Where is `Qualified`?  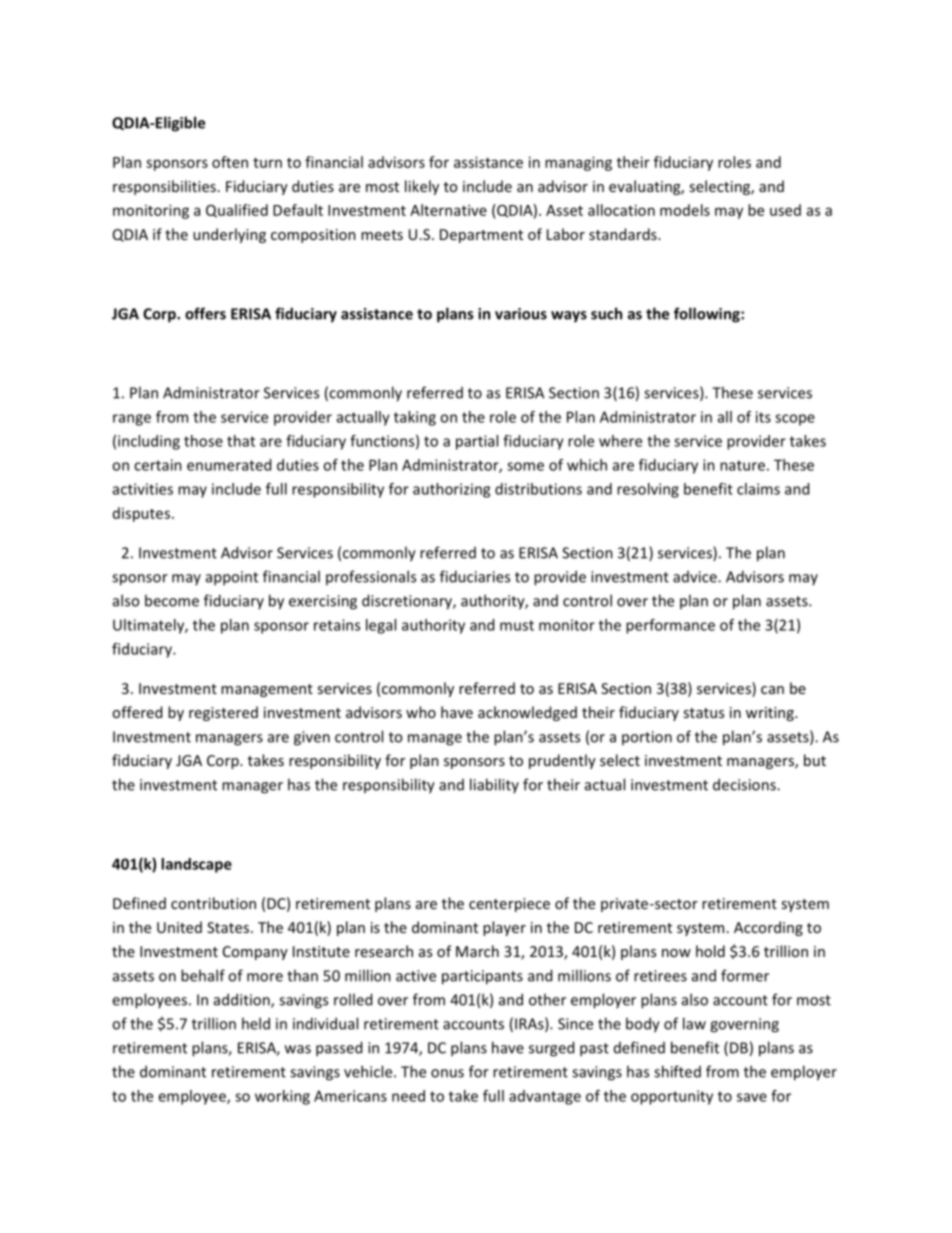 Qualified is located at coordinates (237, 211).
